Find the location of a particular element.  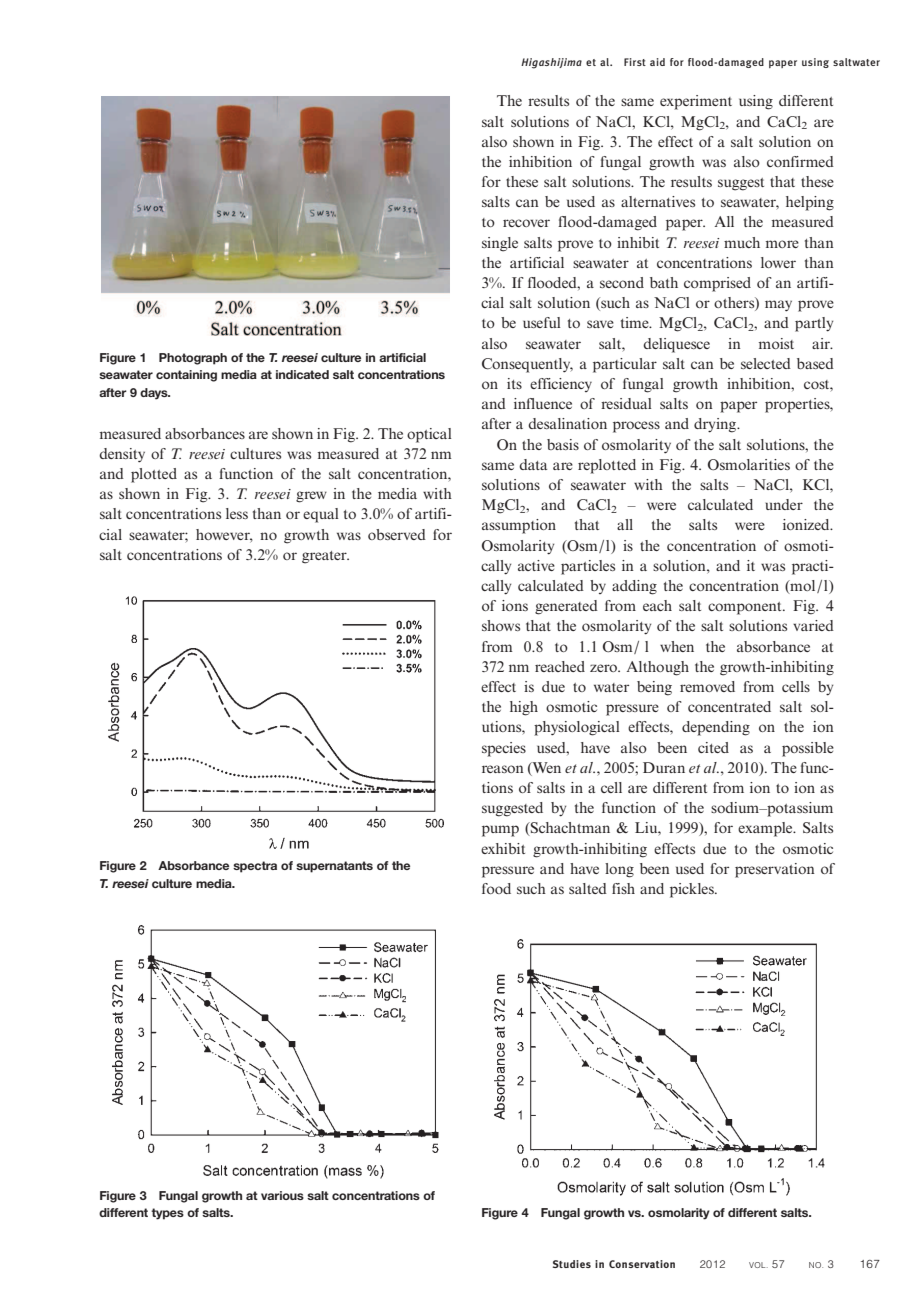

greater is located at coordinates (325, 557).
